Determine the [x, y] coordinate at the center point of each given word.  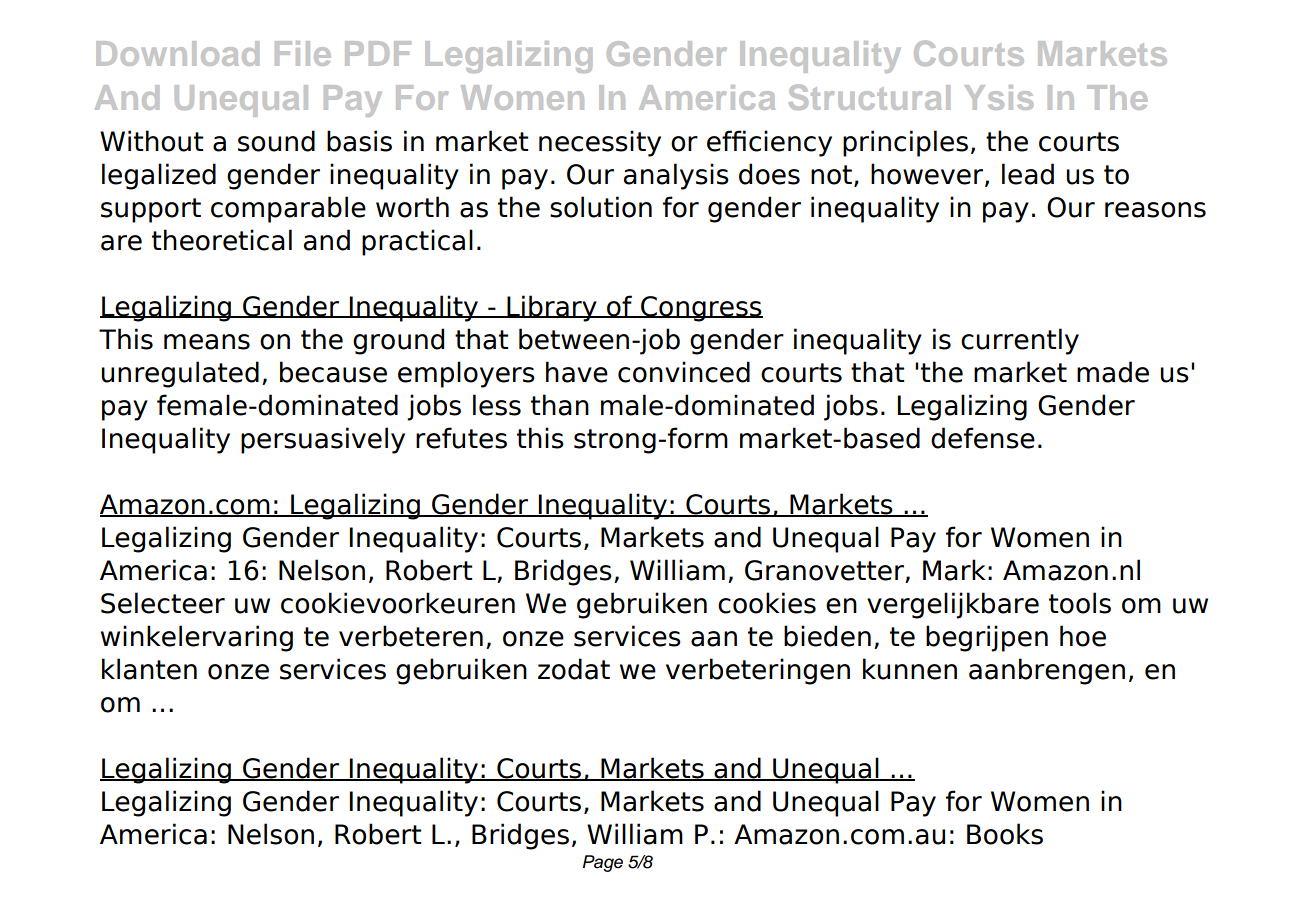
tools [1080, 603]
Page [603, 863]
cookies [767, 603]
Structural [869, 97]
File [303, 53]
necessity [600, 143]
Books [1005, 834]
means [207, 342]
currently [1020, 341]
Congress [701, 309]
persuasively [323, 440]
